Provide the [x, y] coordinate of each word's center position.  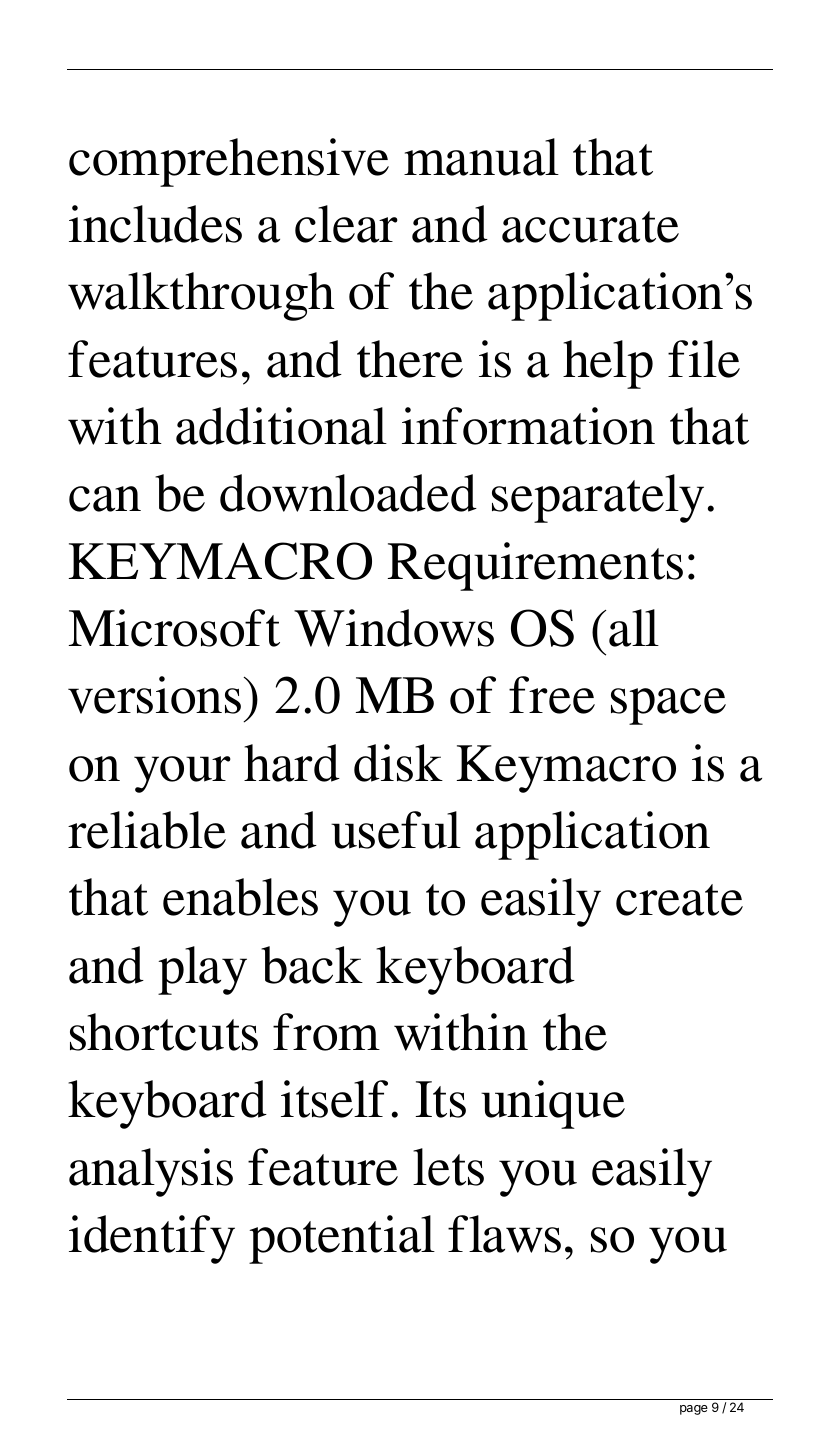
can [105, 499]
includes [155, 224]
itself [334, 1099]
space [668, 706]
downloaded [348, 493]
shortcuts [164, 1032]
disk [398, 763]
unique [553, 1104]
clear [346, 224]
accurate [590, 227]
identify [152, 1239]
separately [598, 498]
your [182, 774]
